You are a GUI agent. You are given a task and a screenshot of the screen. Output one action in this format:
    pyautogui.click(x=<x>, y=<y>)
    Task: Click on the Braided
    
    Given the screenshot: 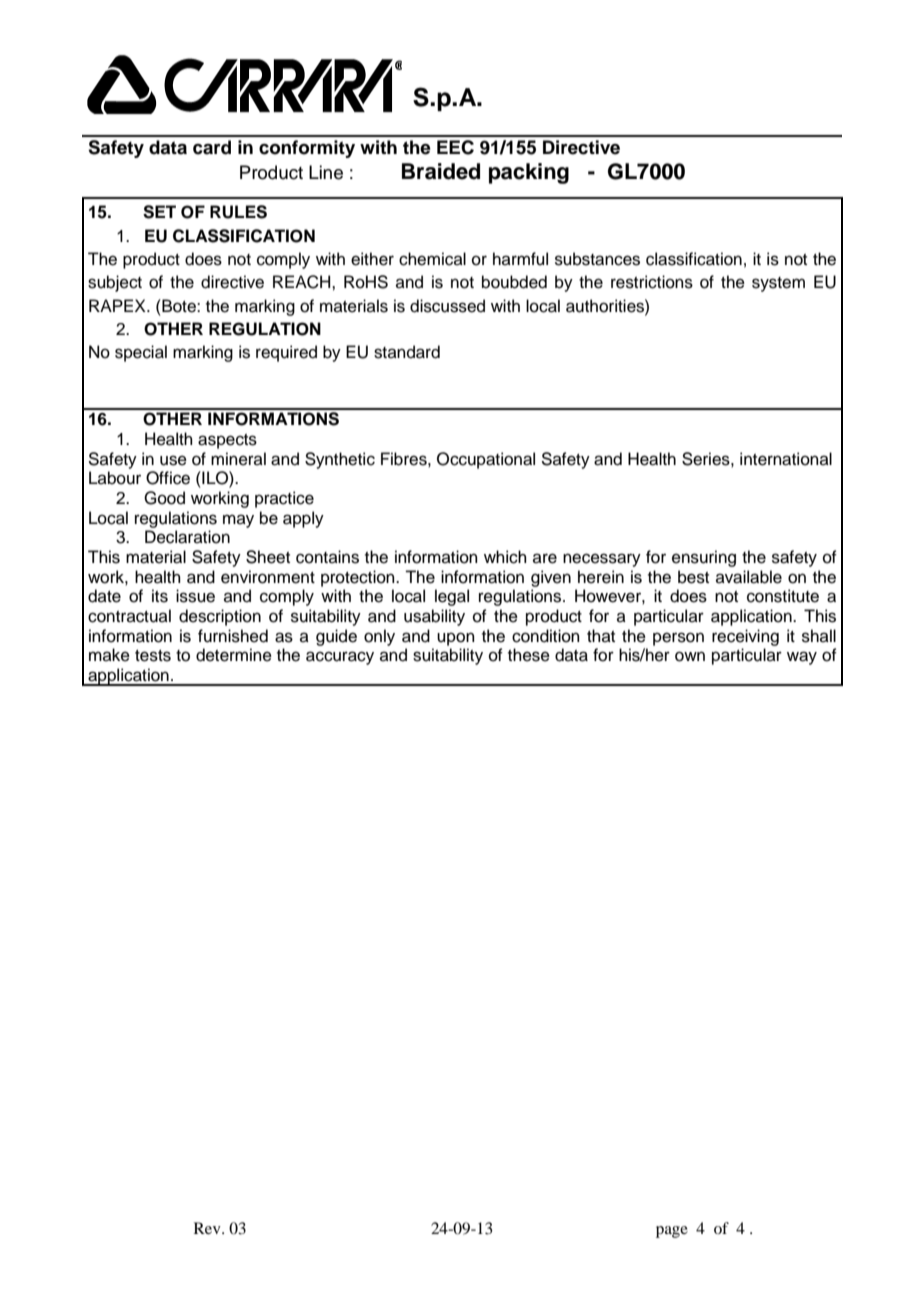 What is the action you would take?
    pyautogui.click(x=441, y=171)
